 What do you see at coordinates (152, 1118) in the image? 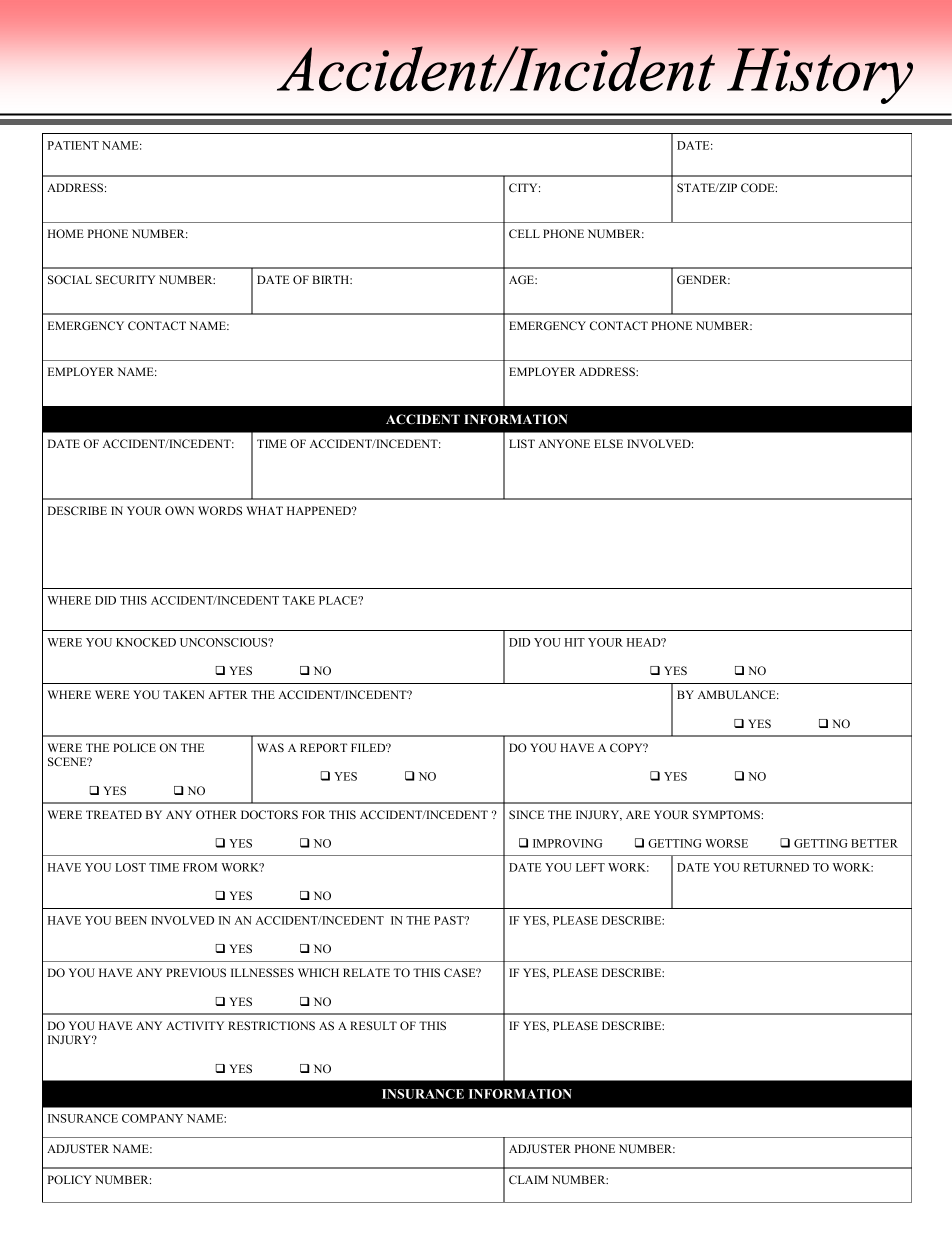
I see `COMPANY` at bounding box center [152, 1118].
